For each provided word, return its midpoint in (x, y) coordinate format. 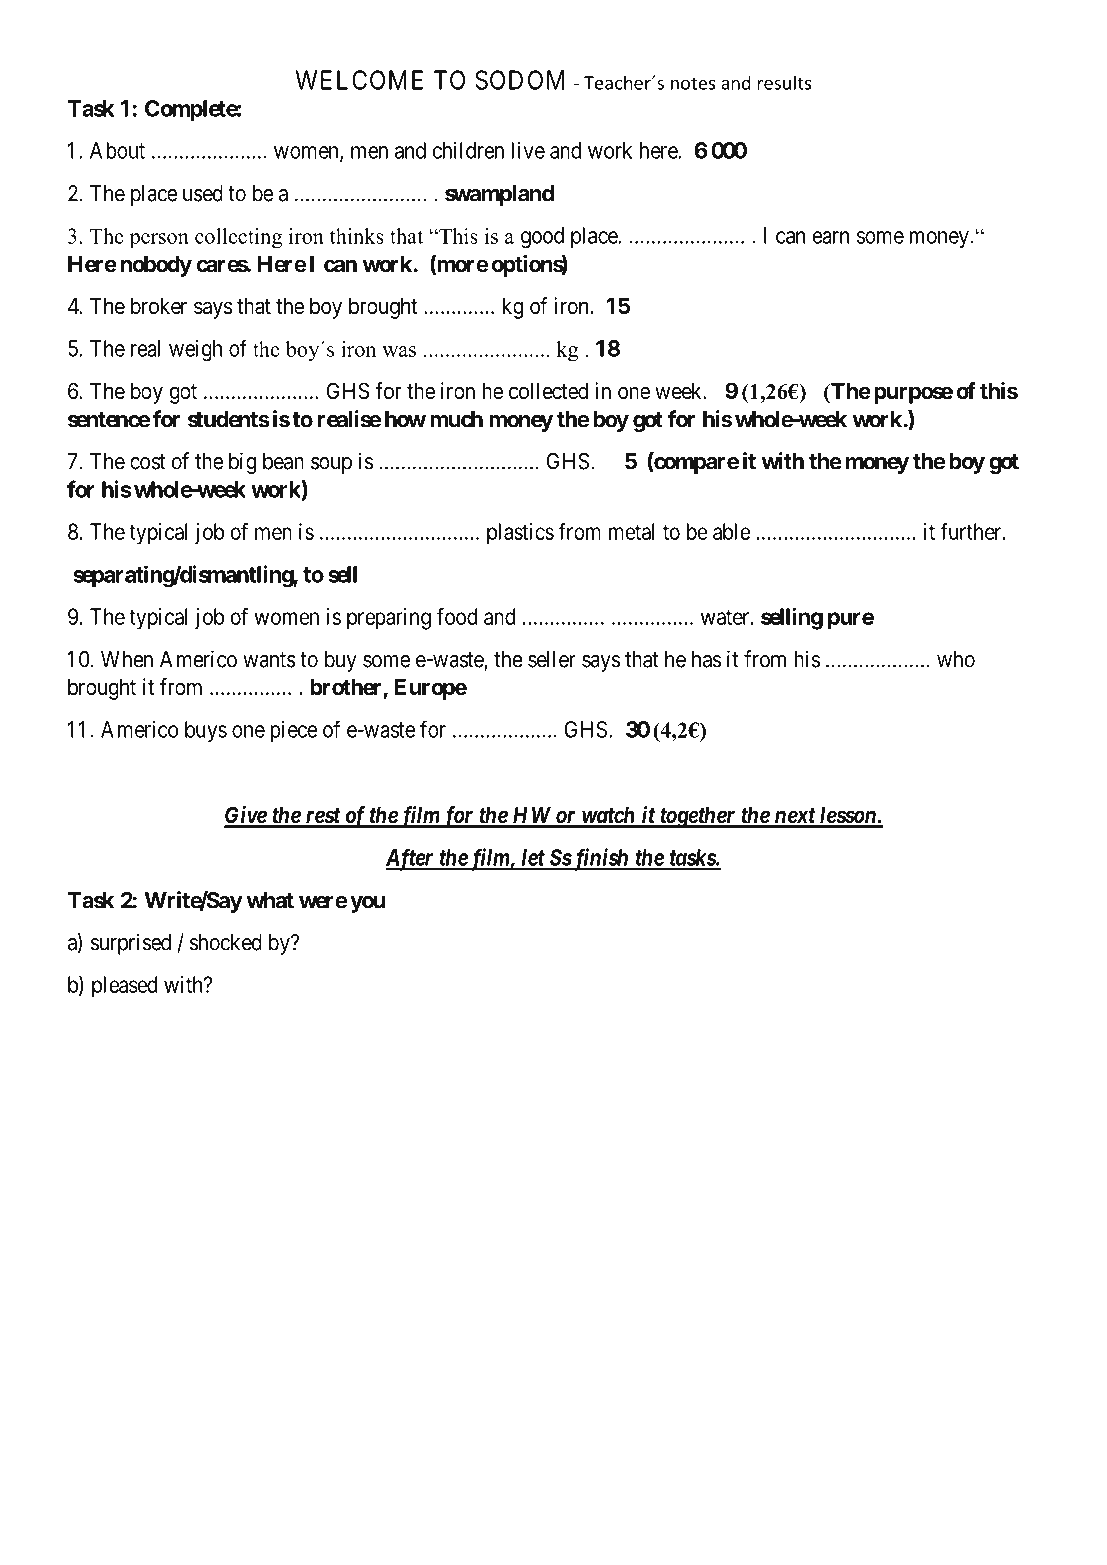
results (784, 82)
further (972, 531)
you (367, 904)
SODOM (519, 80)
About (117, 150)
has (706, 659)
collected (548, 391)
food (457, 616)
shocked (226, 942)
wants (269, 660)
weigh (195, 351)
